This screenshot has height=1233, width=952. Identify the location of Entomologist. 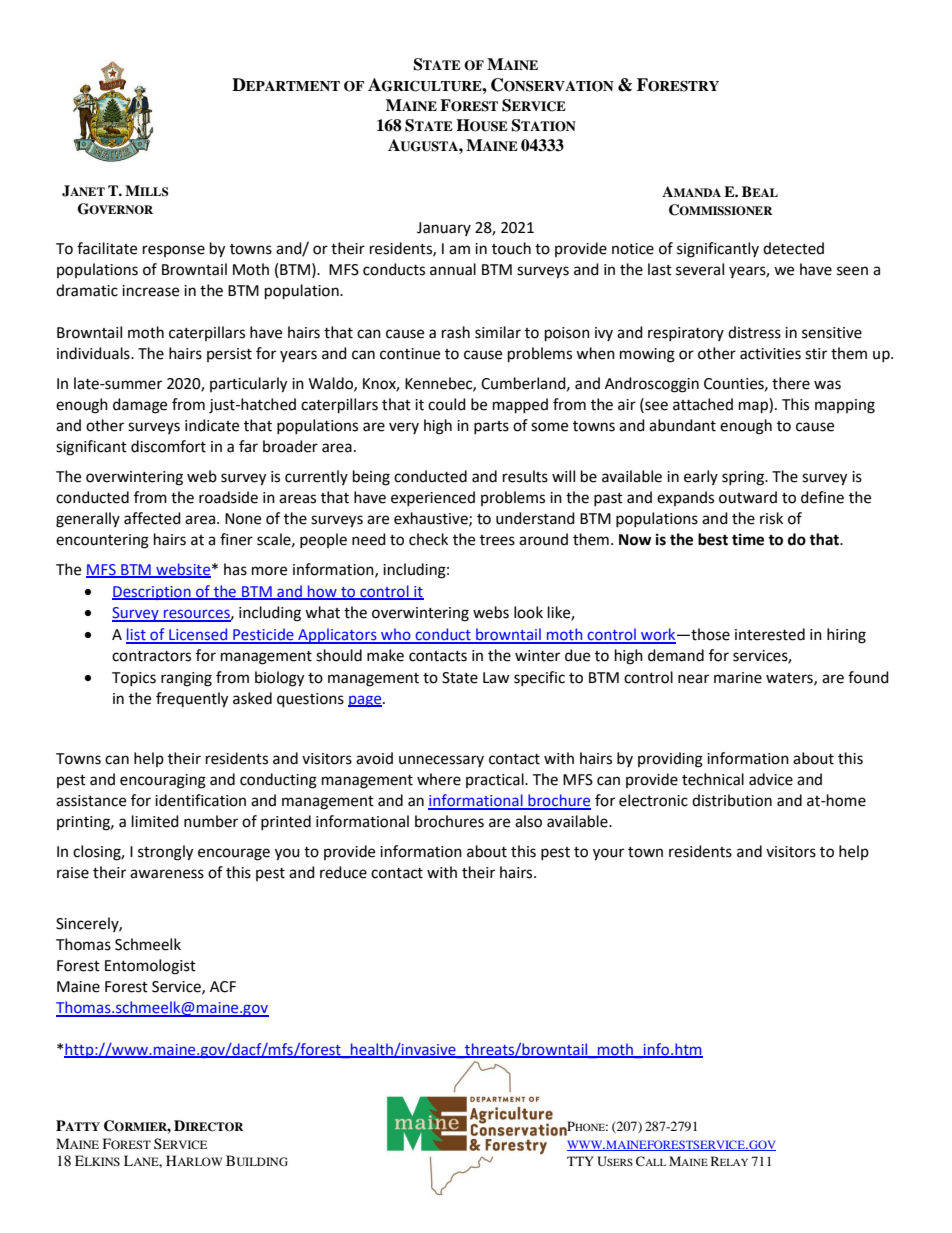
(150, 967).
